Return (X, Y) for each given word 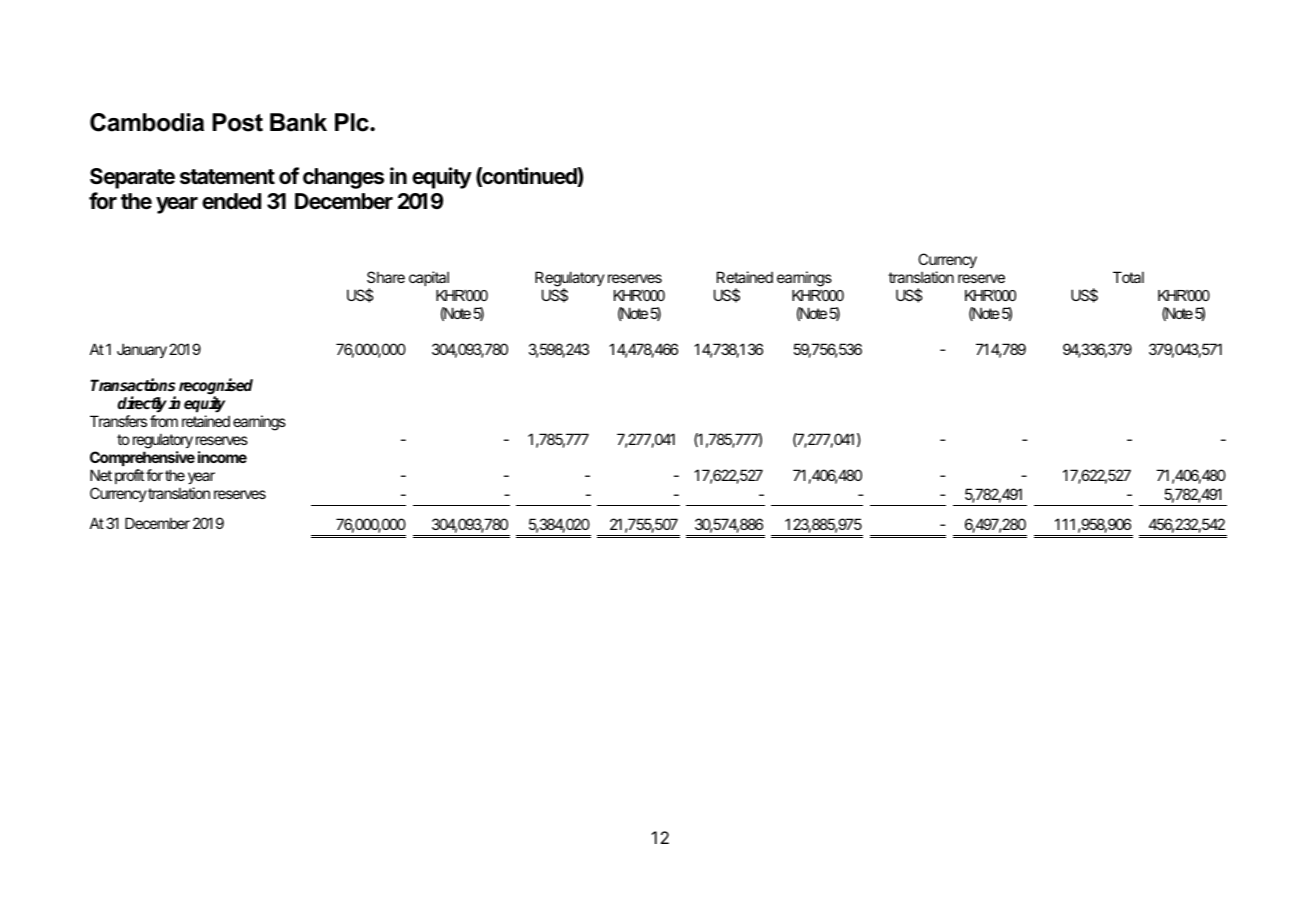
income (222, 457)
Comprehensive (142, 458)
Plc (353, 122)
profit (129, 476)
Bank (298, 122)
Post (237, 122)
